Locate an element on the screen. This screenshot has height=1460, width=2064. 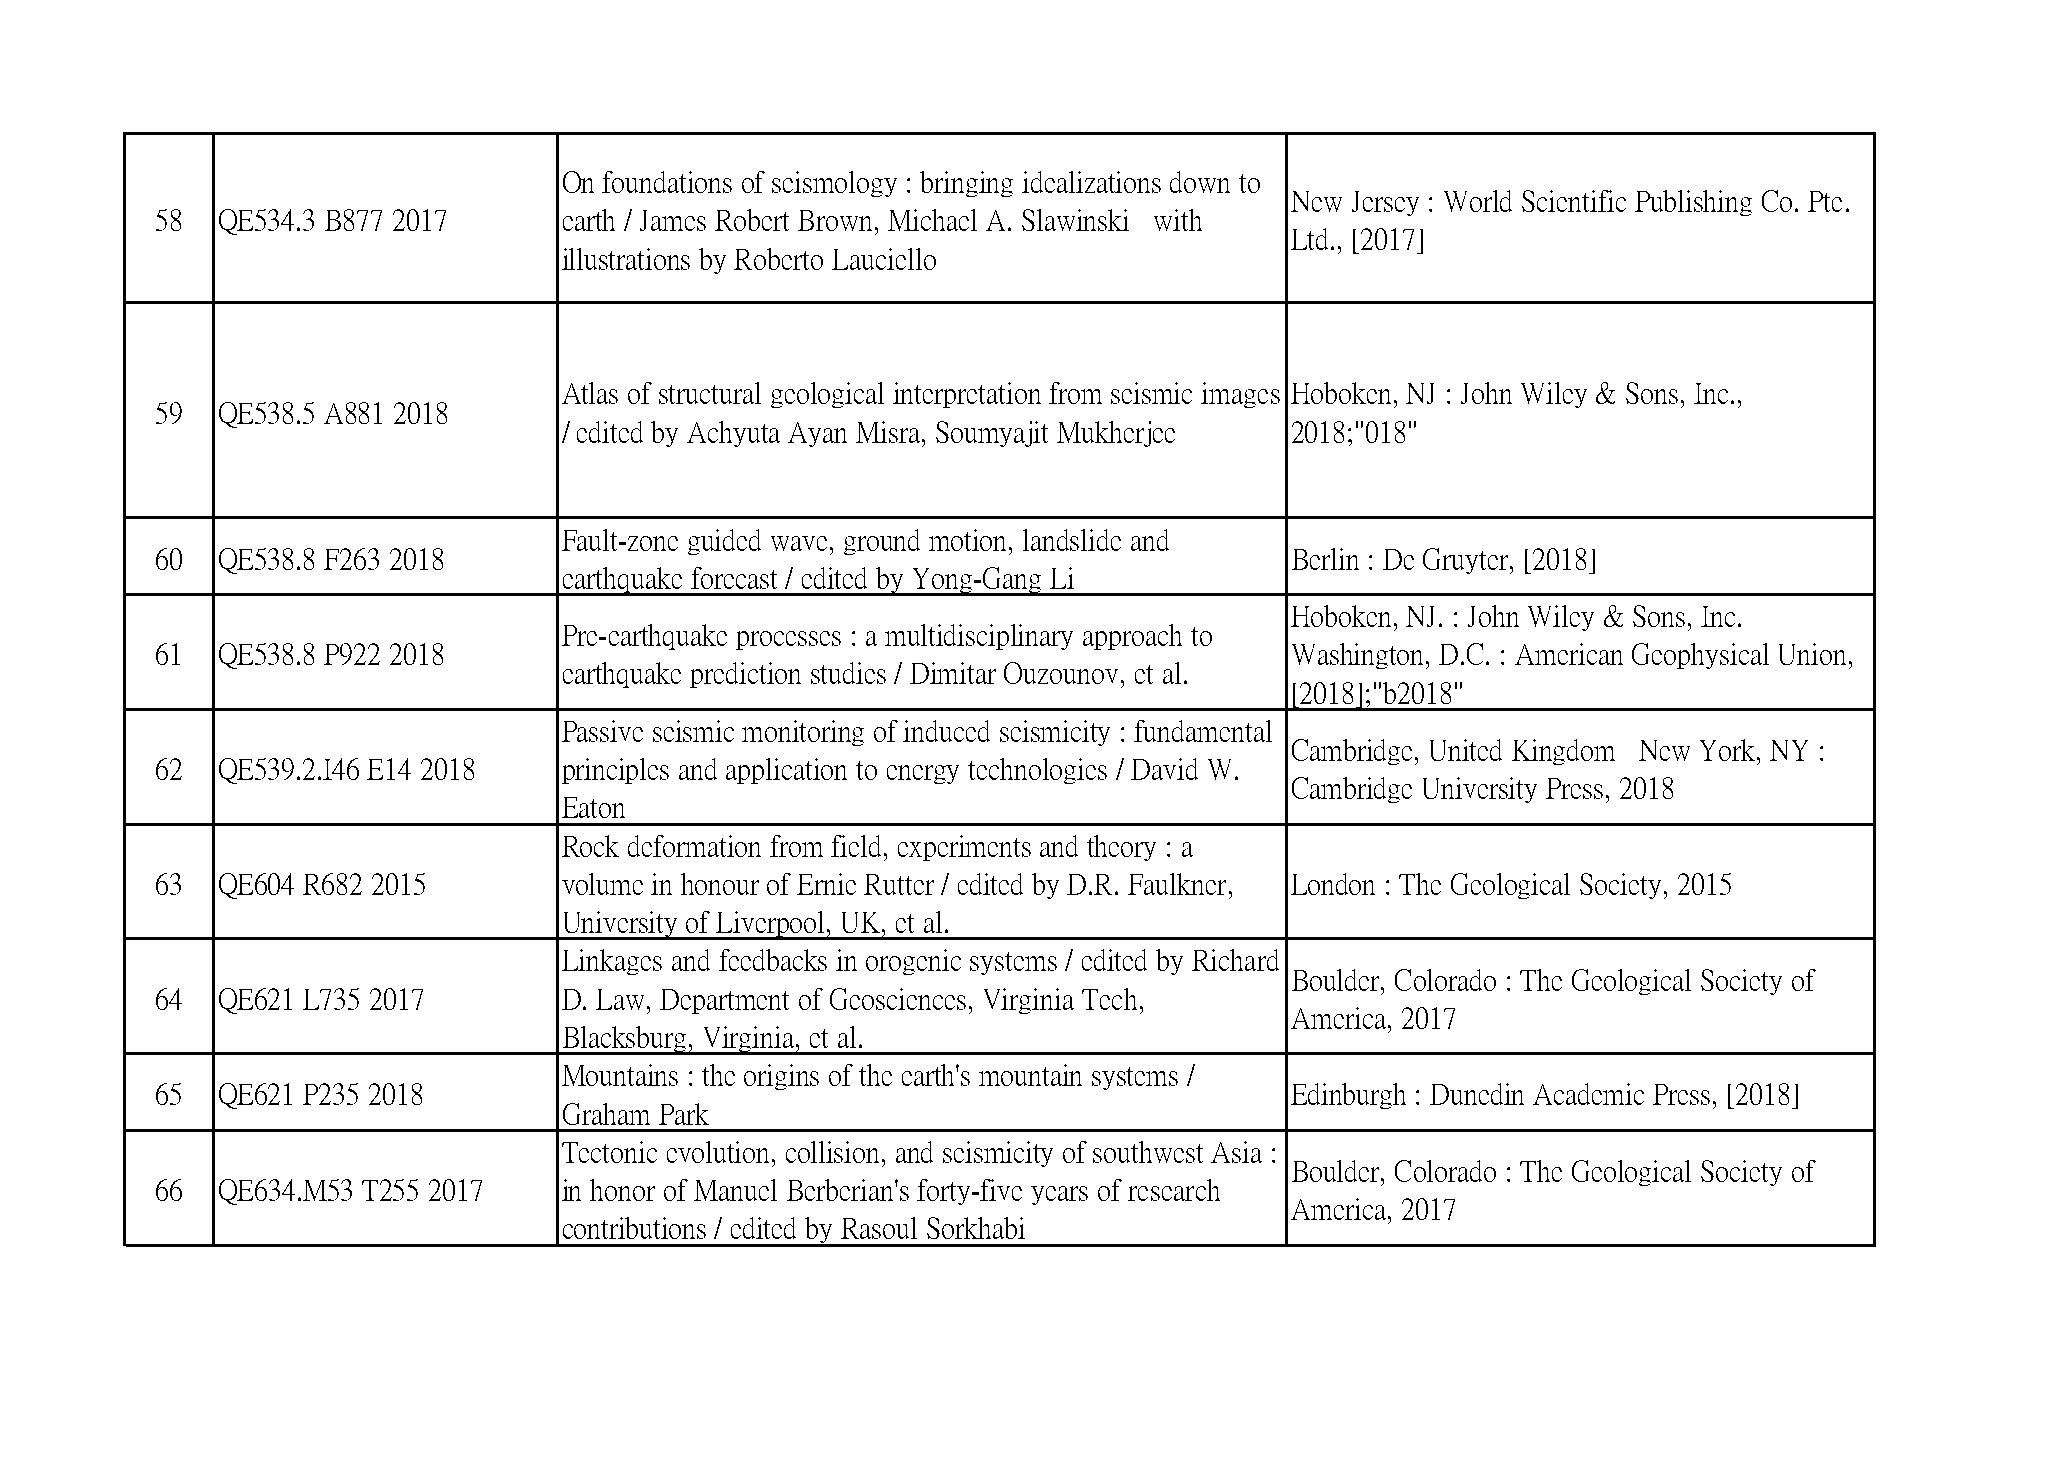
James is located at coordinates (673, 220).
